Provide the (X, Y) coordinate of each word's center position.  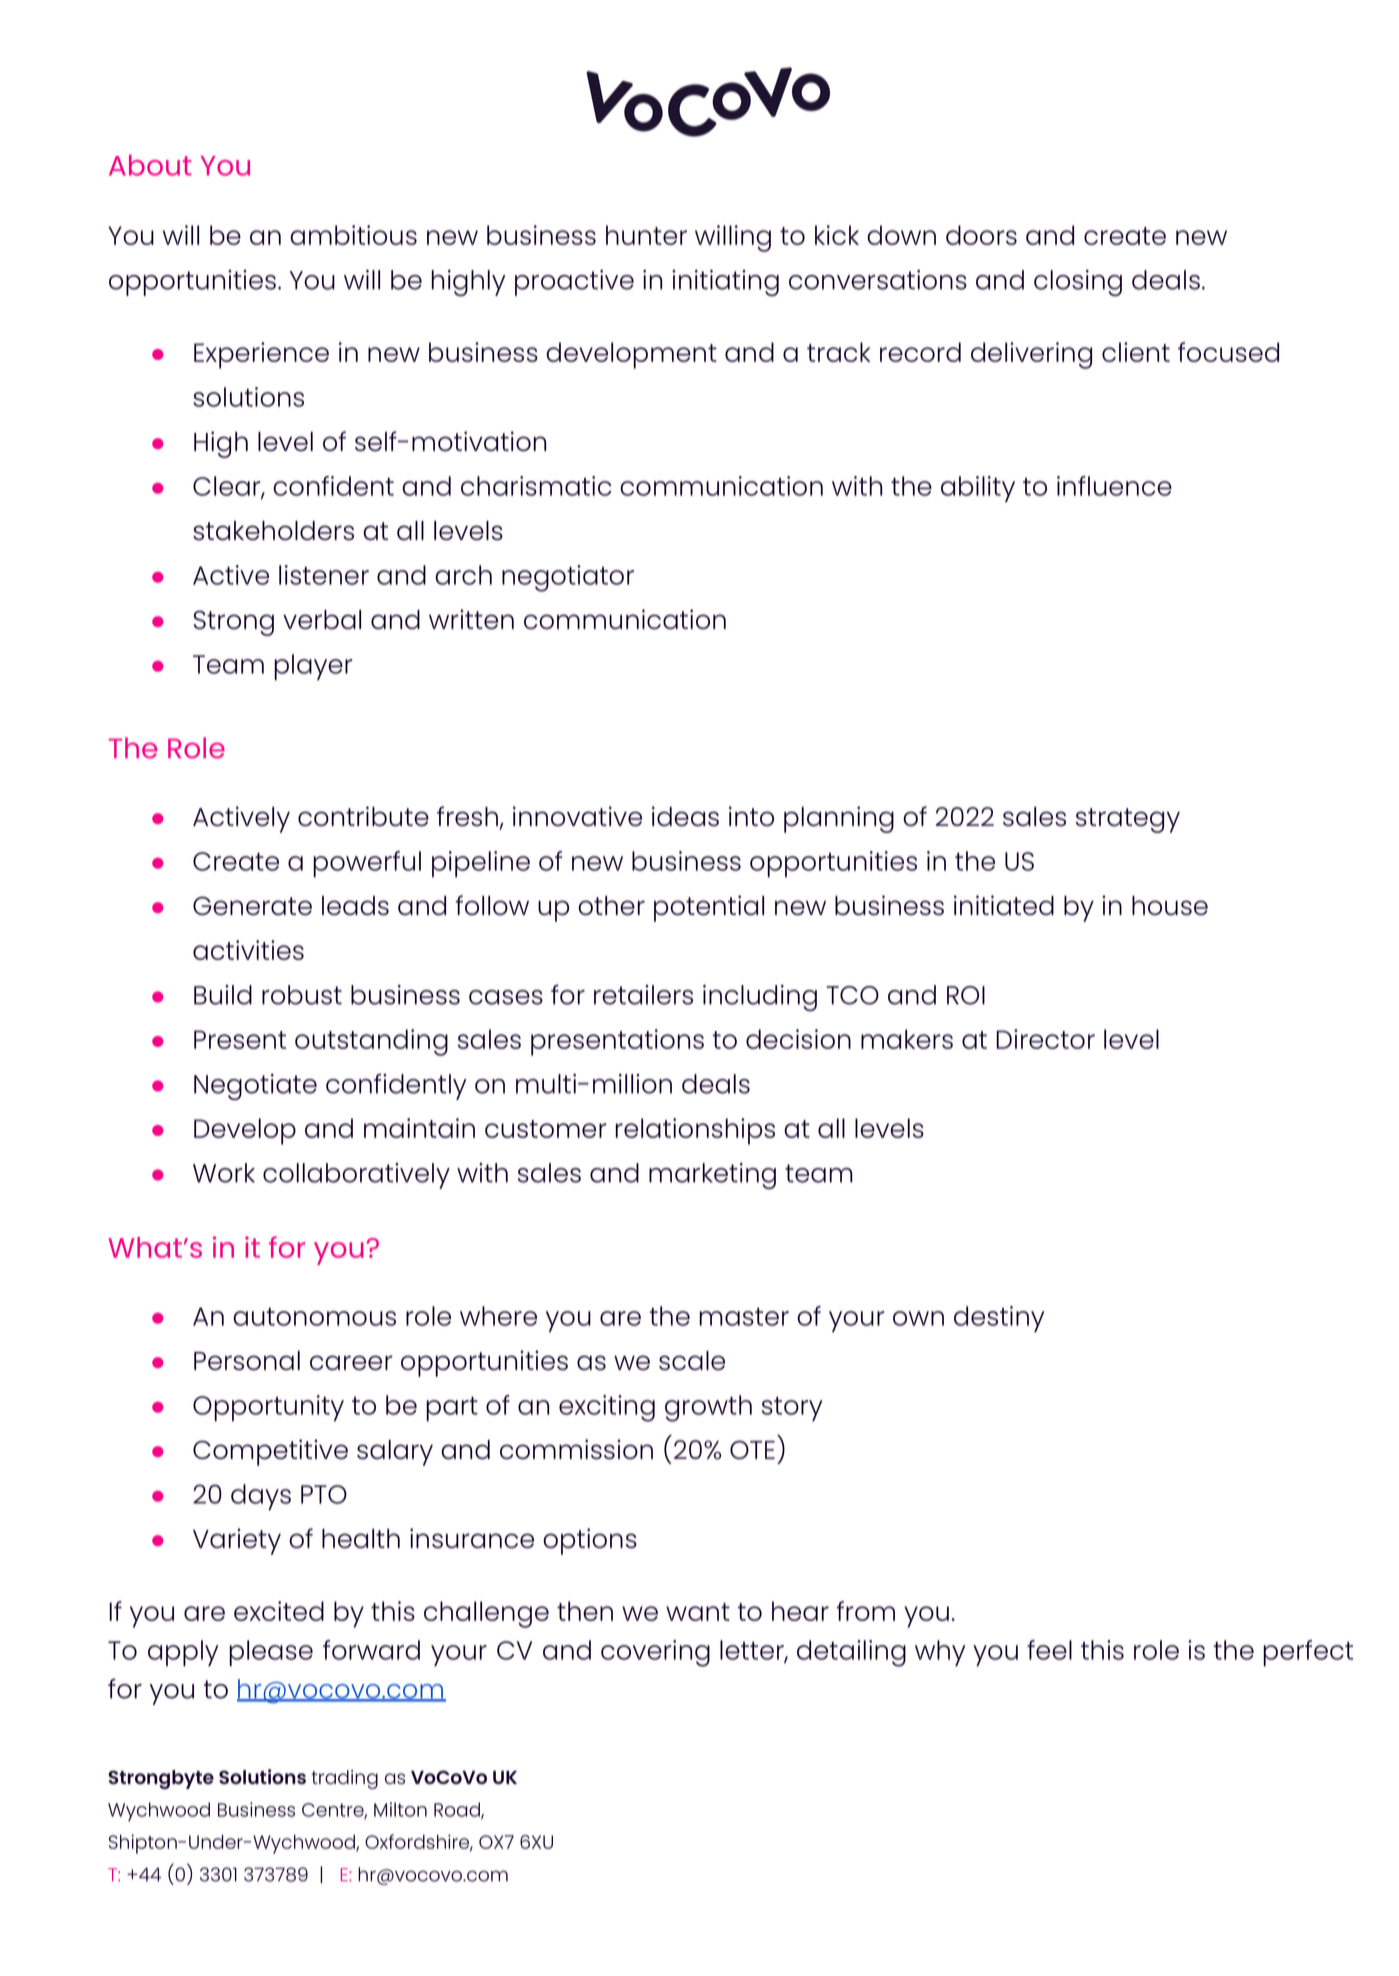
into (751, 816)
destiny (999, 1319)
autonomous (314, 1317)
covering (655, 1653)
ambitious (353, 235)
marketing (712, 1176)
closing (1078, 283)
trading (344, 1779)
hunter (646, 235)
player (314, 667)
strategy (1128, 820)
